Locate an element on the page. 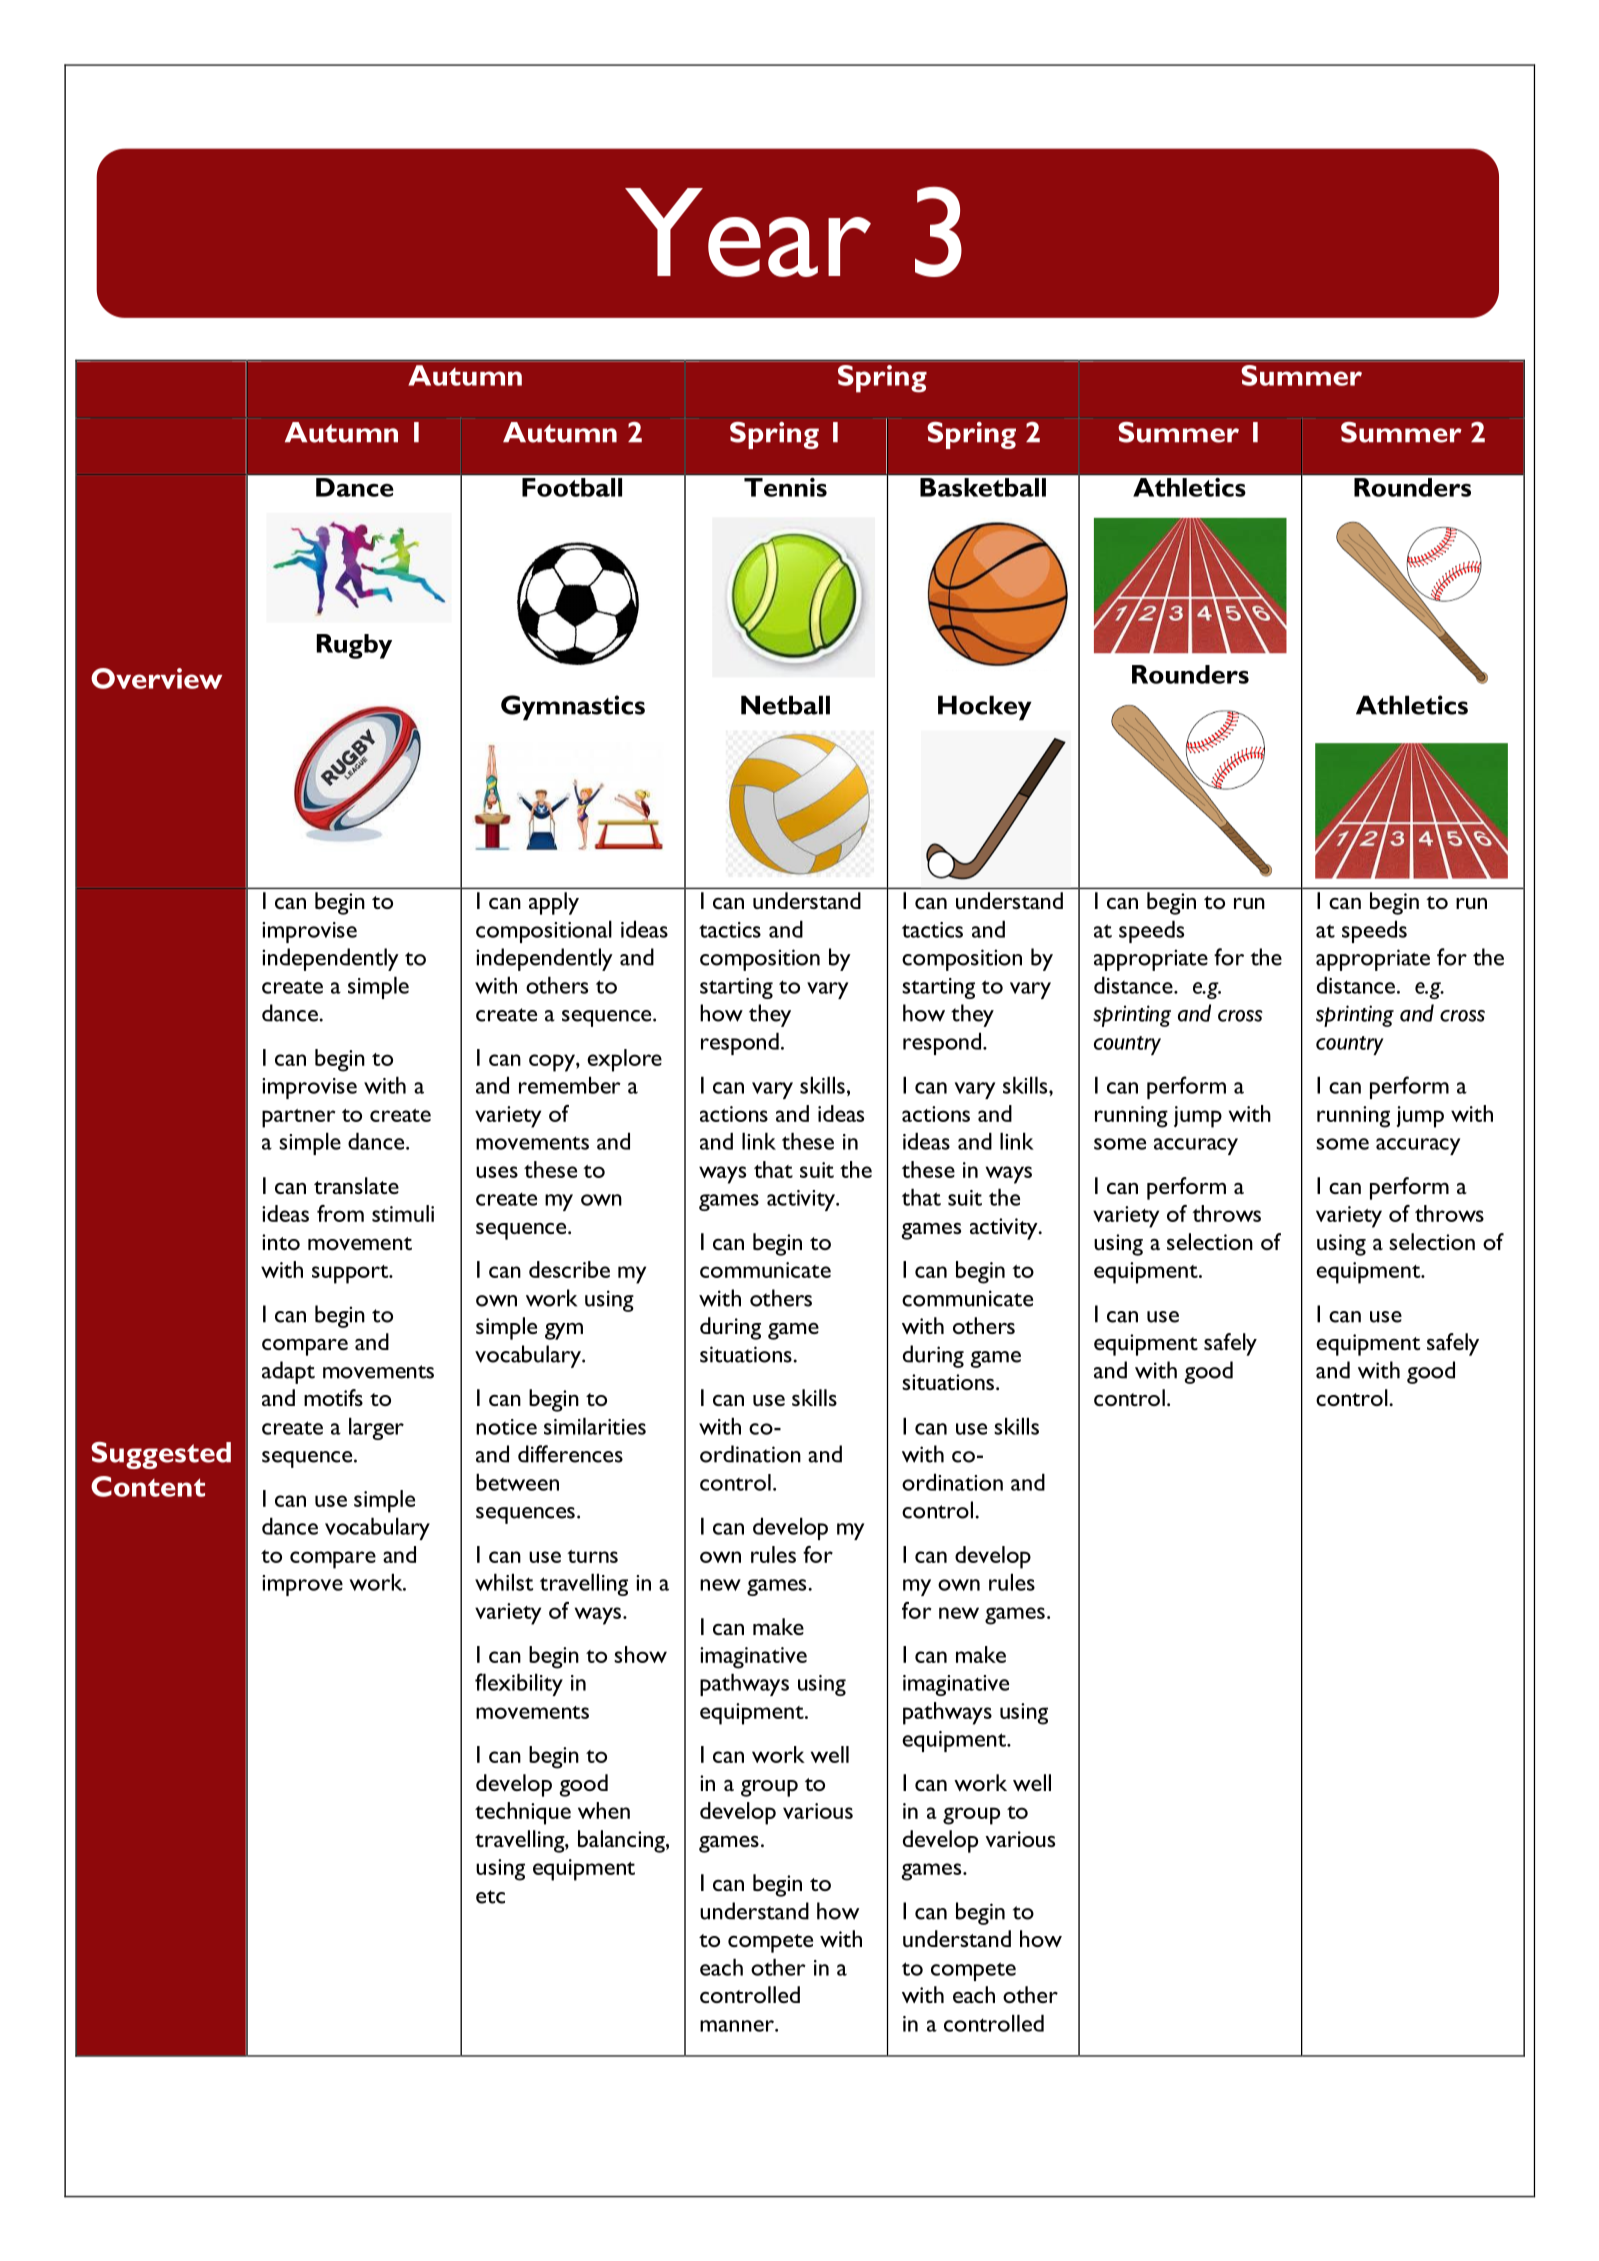 The width and height of the document is (1599, 2261). balancing is located at coordinates (622, 1841).
